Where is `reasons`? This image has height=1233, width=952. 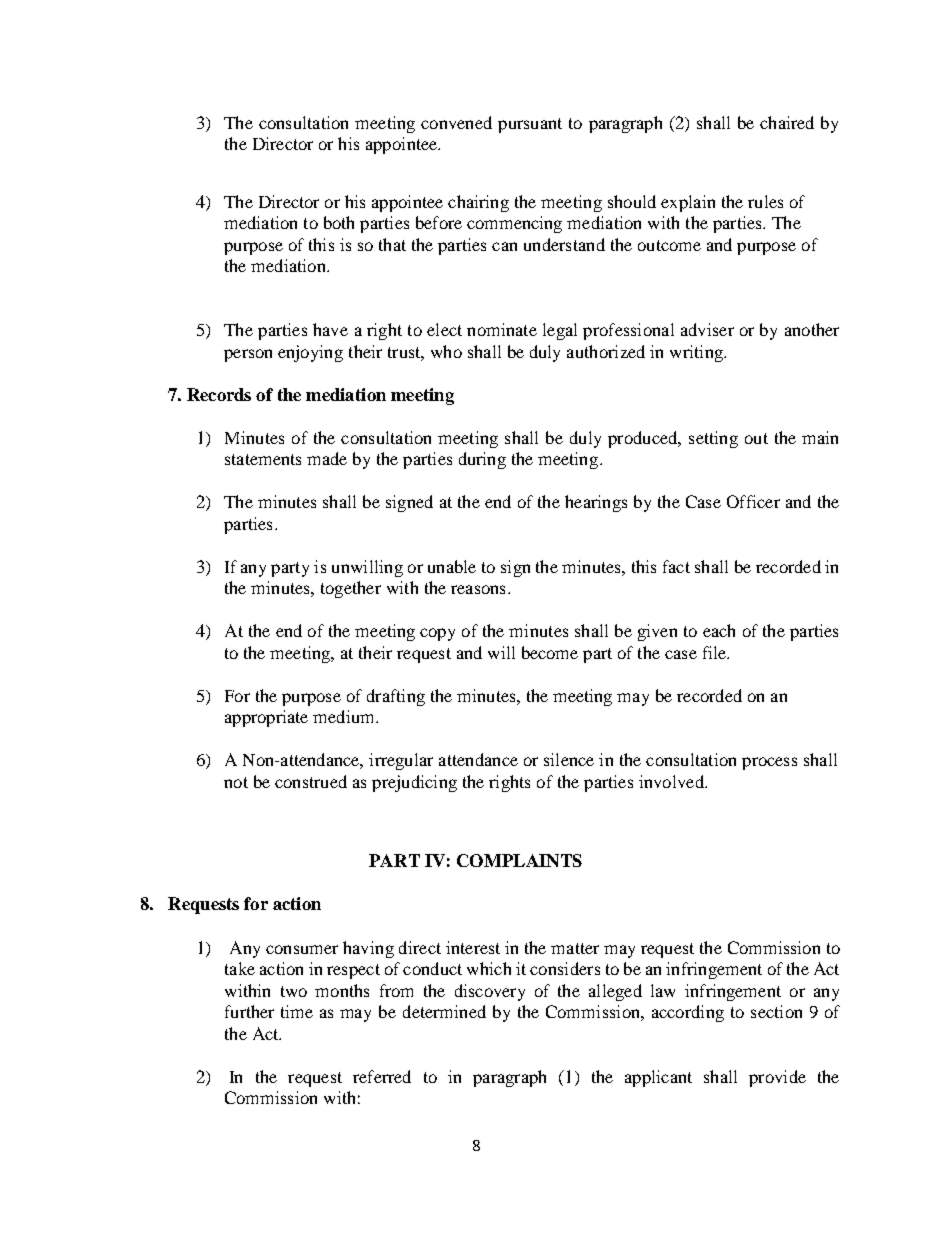
reasons is located at coordinates (478, 589).
